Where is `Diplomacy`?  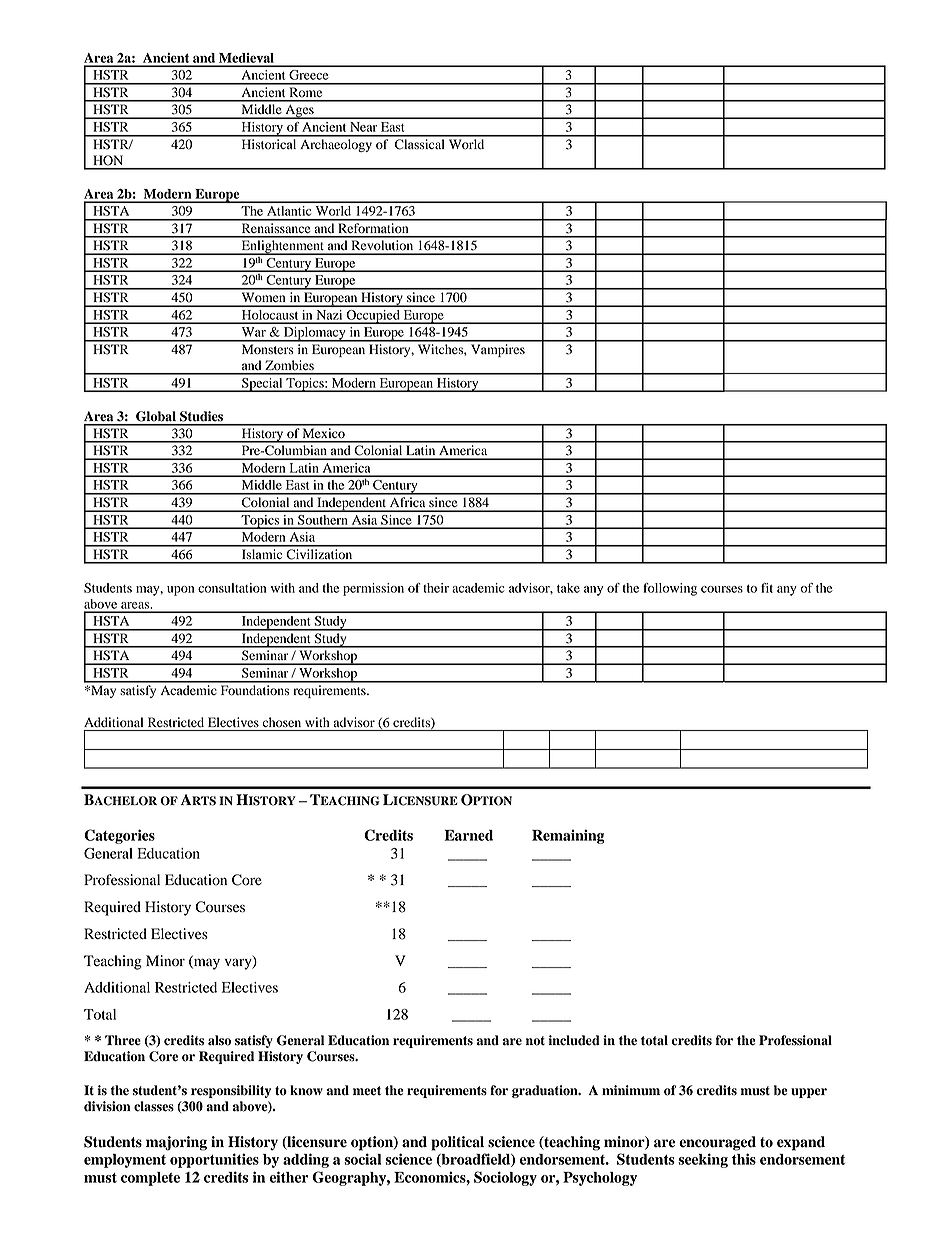 Diplomacy is located at coordinates (314, 334).
